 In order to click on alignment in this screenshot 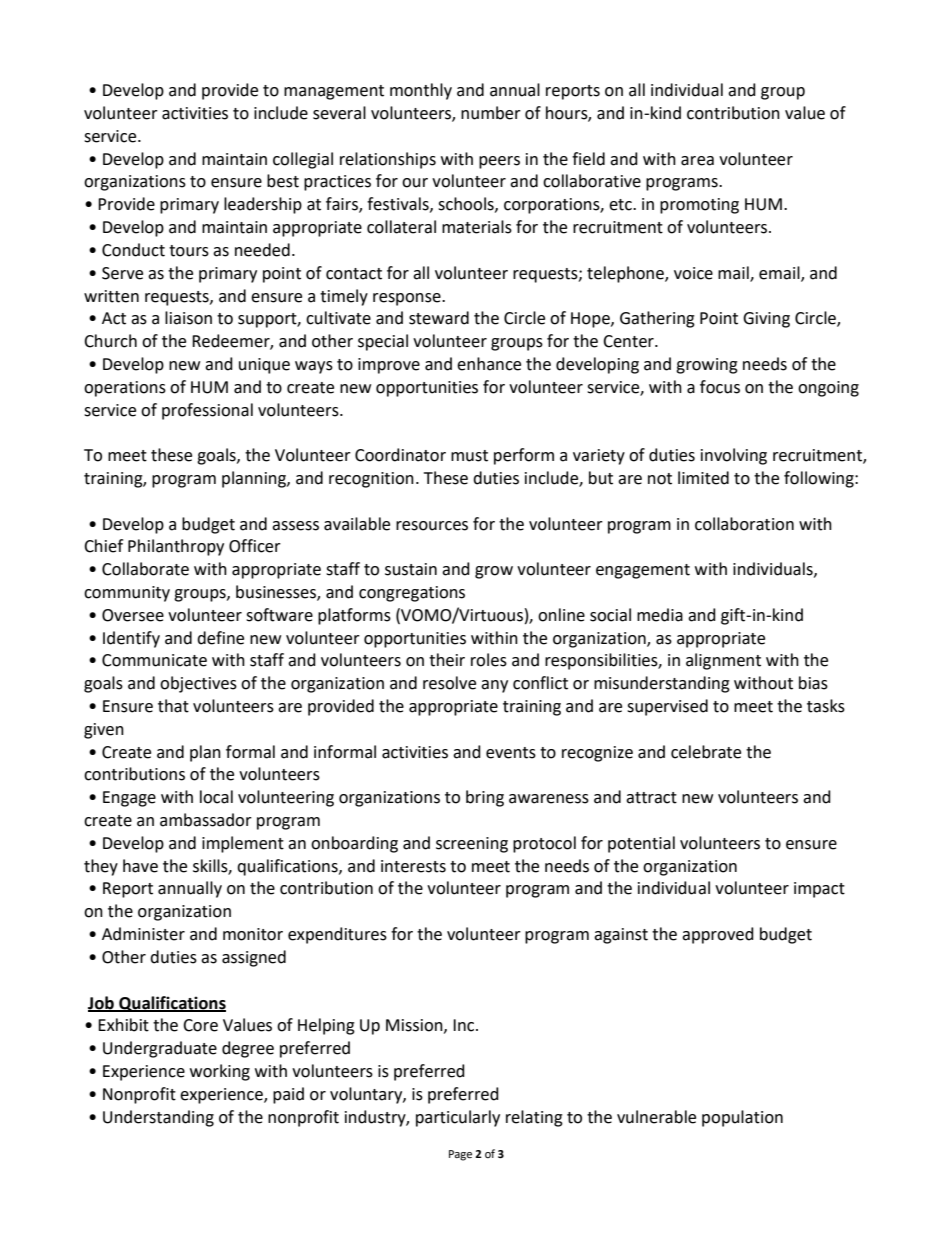, I will do `click(723, 661)`.
